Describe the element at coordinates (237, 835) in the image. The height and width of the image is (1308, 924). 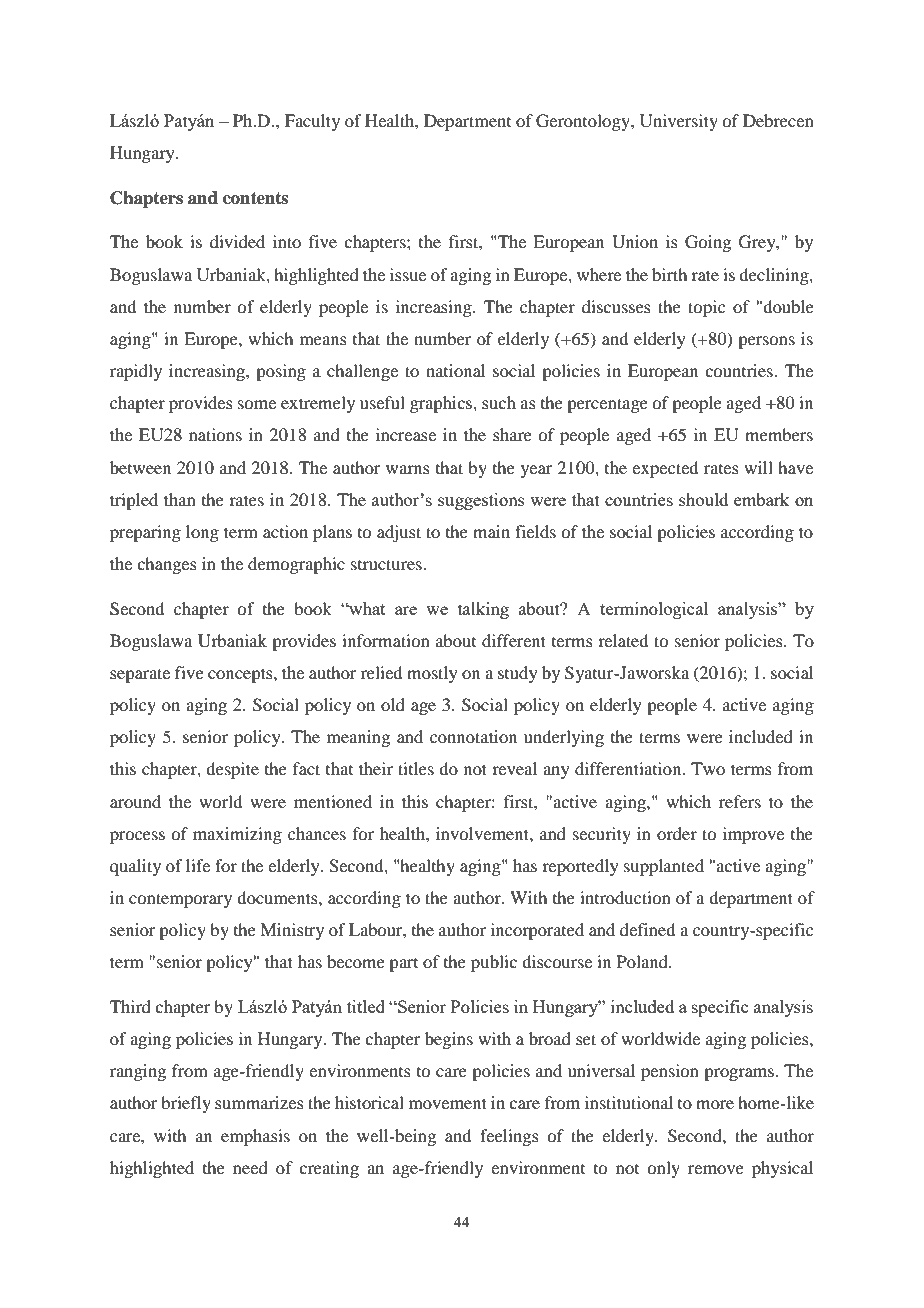
I see `maximizing` at that location.
